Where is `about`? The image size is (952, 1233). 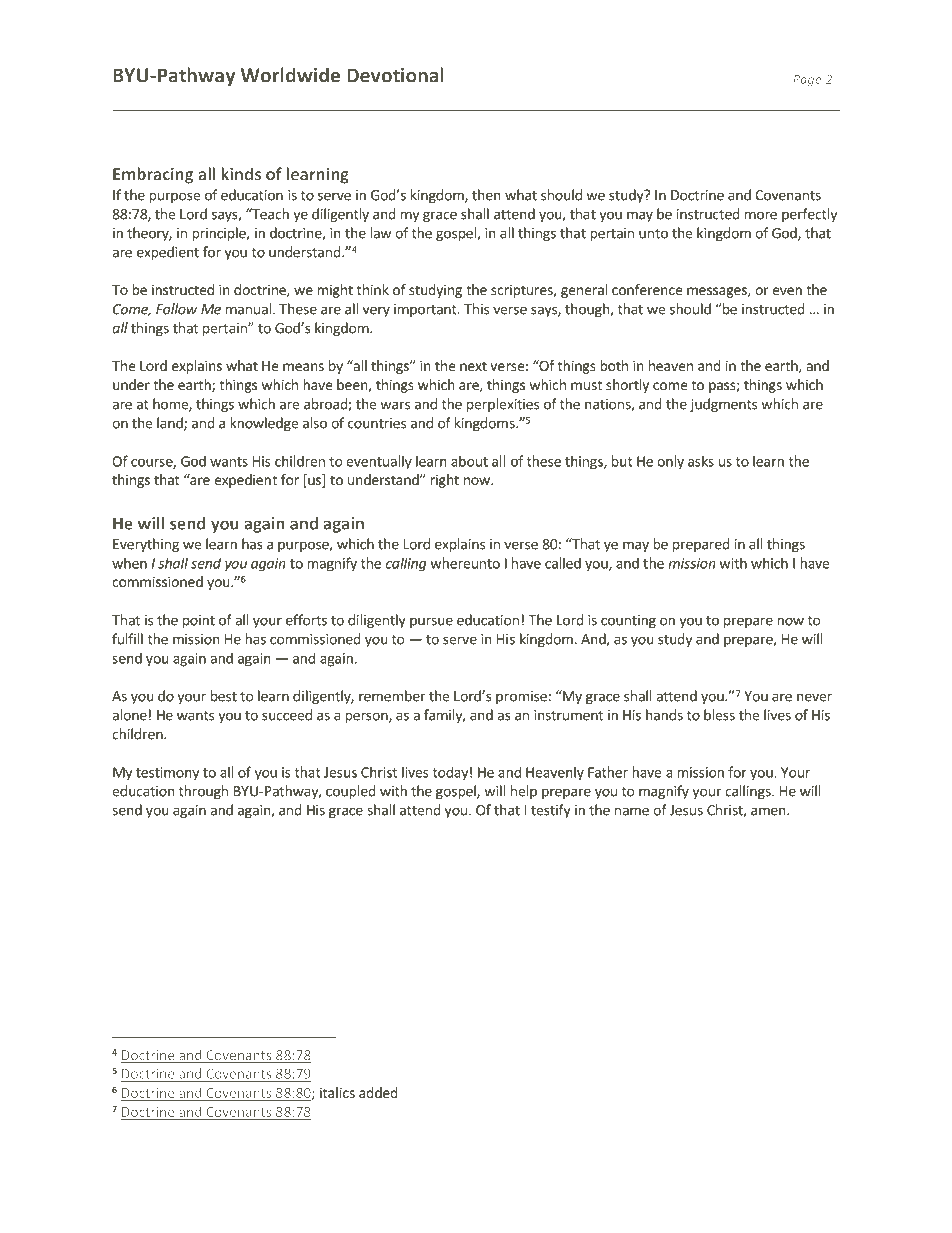 about is located at coordinates (469, 461).
